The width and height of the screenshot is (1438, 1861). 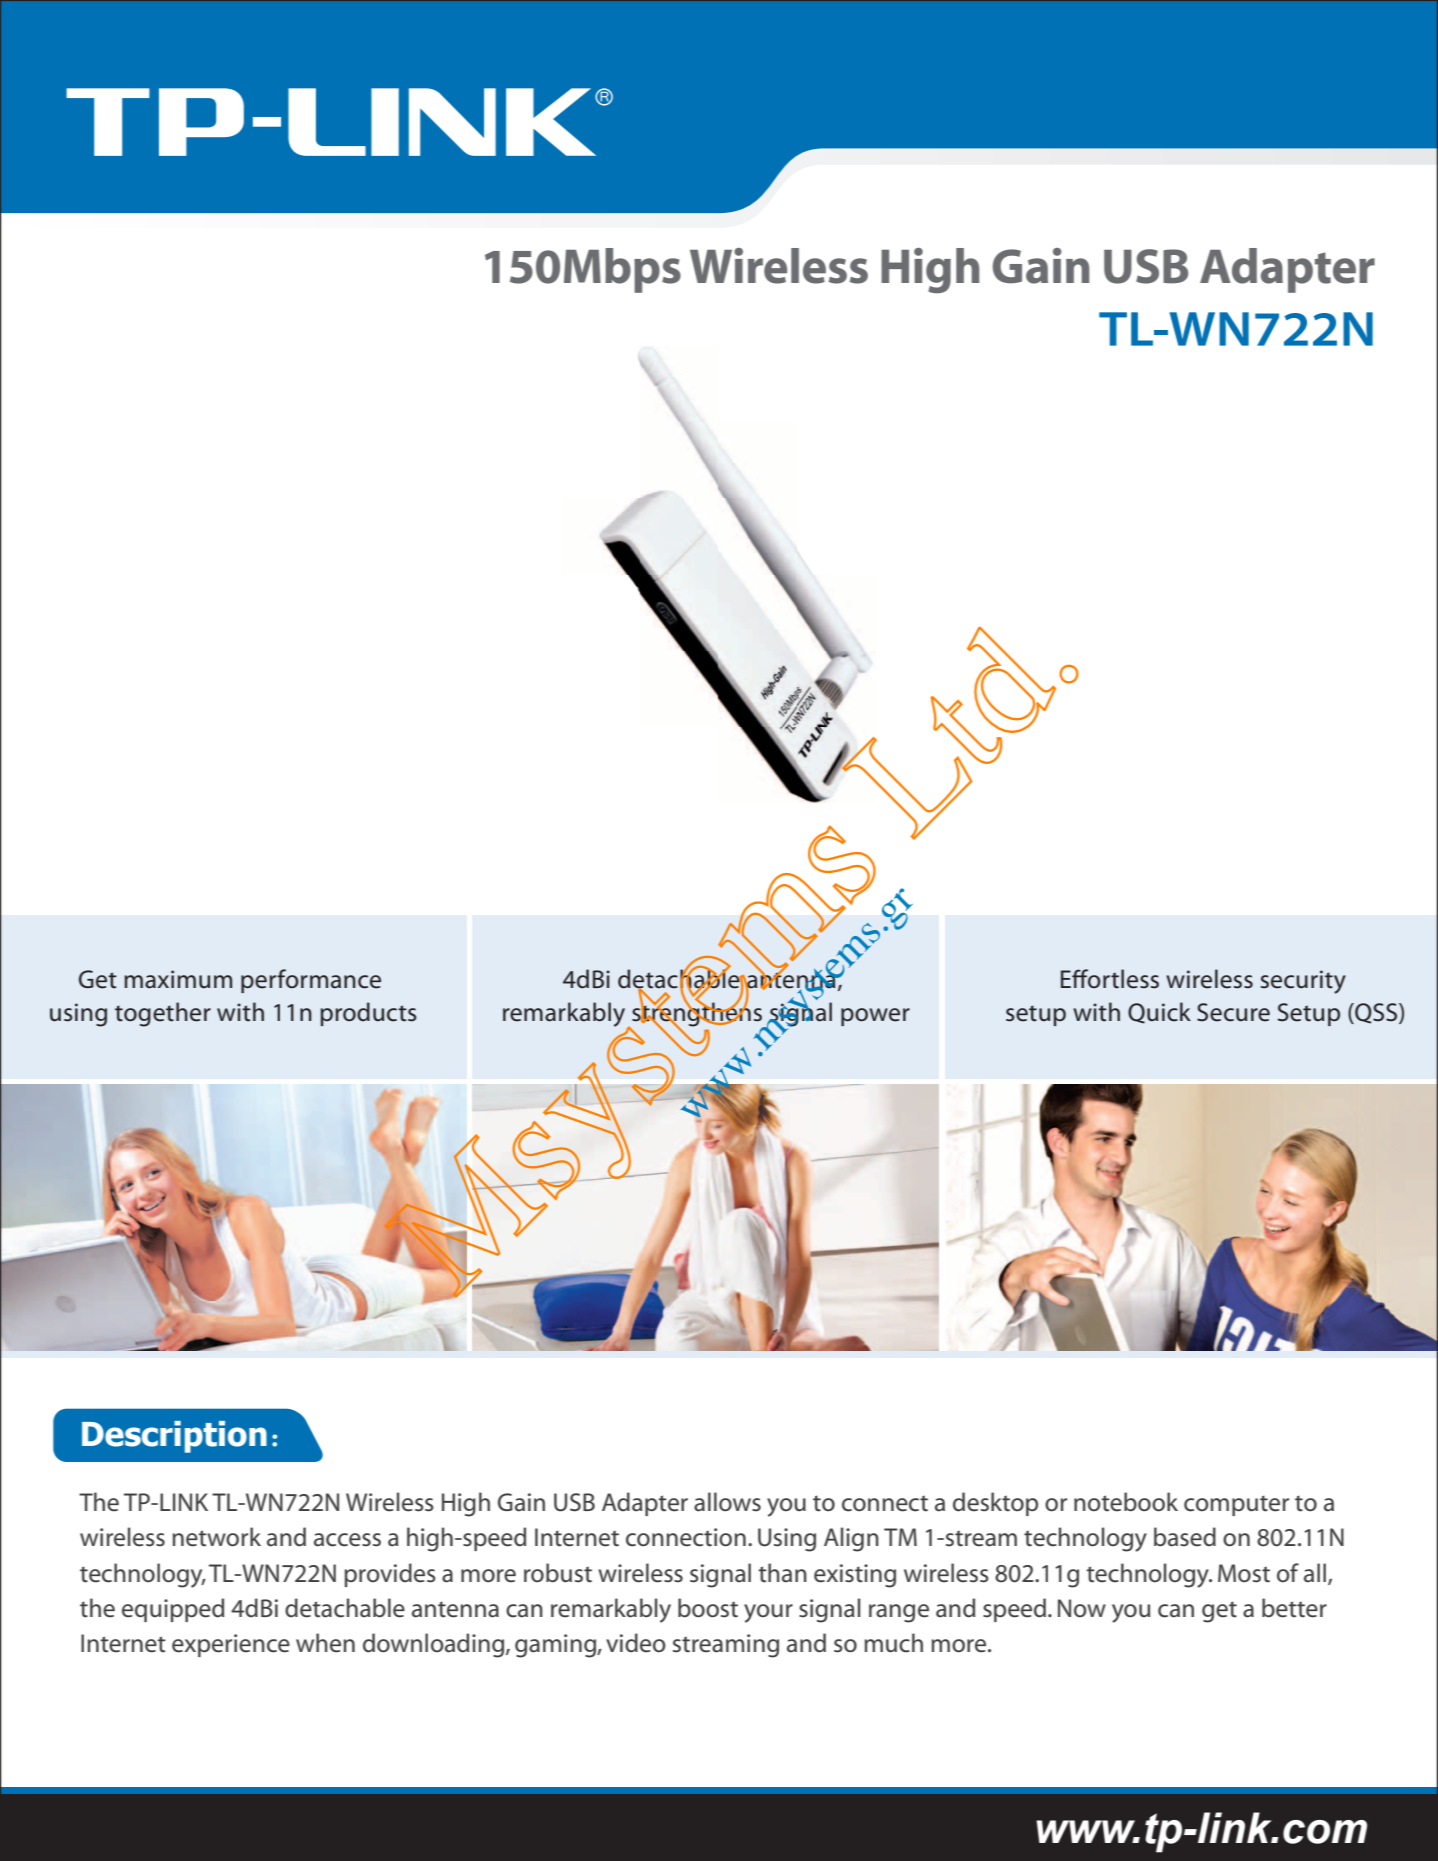 I want to click on strengthens, so click(x=697, y=1014).
